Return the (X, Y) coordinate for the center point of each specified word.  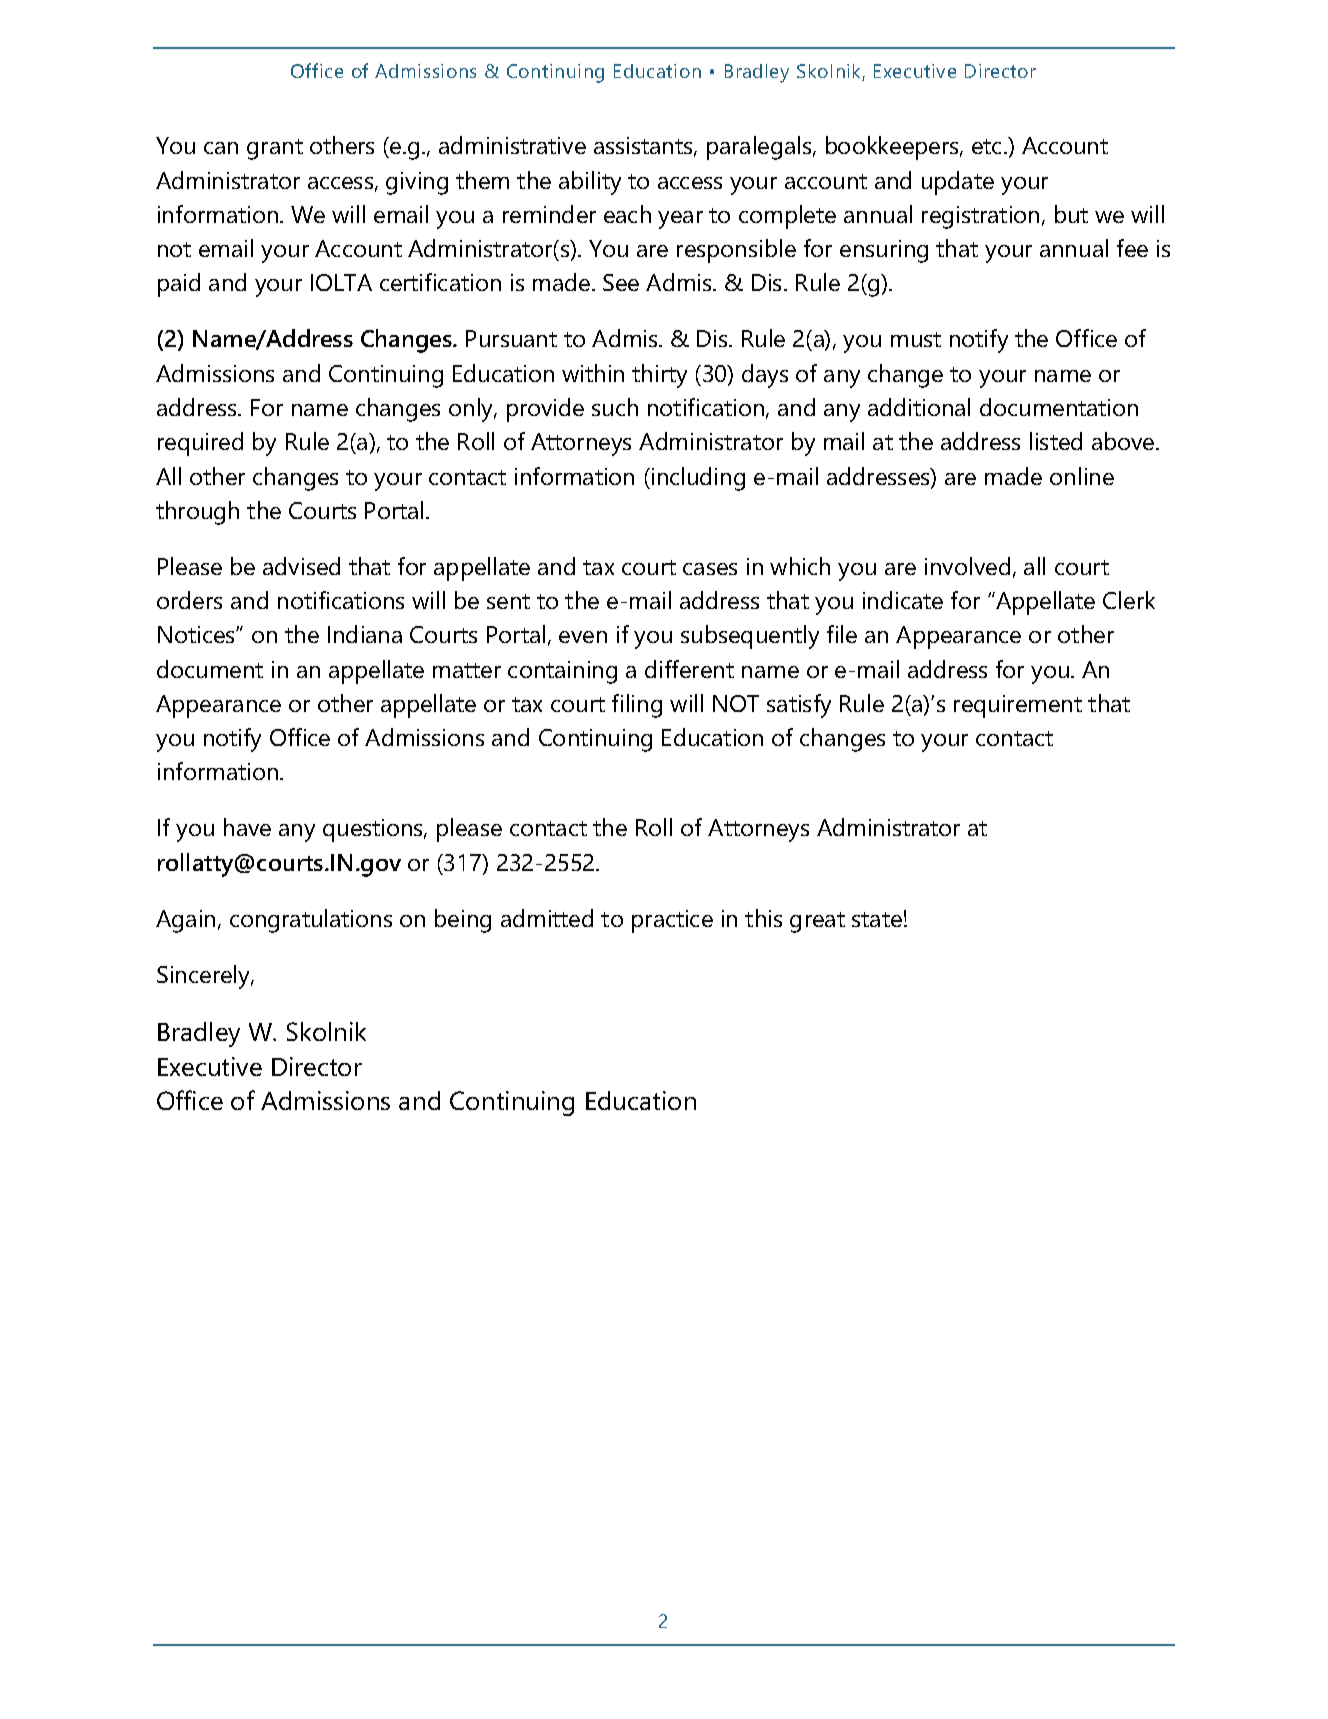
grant (275, 149)
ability (590, 183)
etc (986, 146)
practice (672, 921)
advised (301, 566)
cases (710, 569)
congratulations (311, 921)
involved (967, 566)
